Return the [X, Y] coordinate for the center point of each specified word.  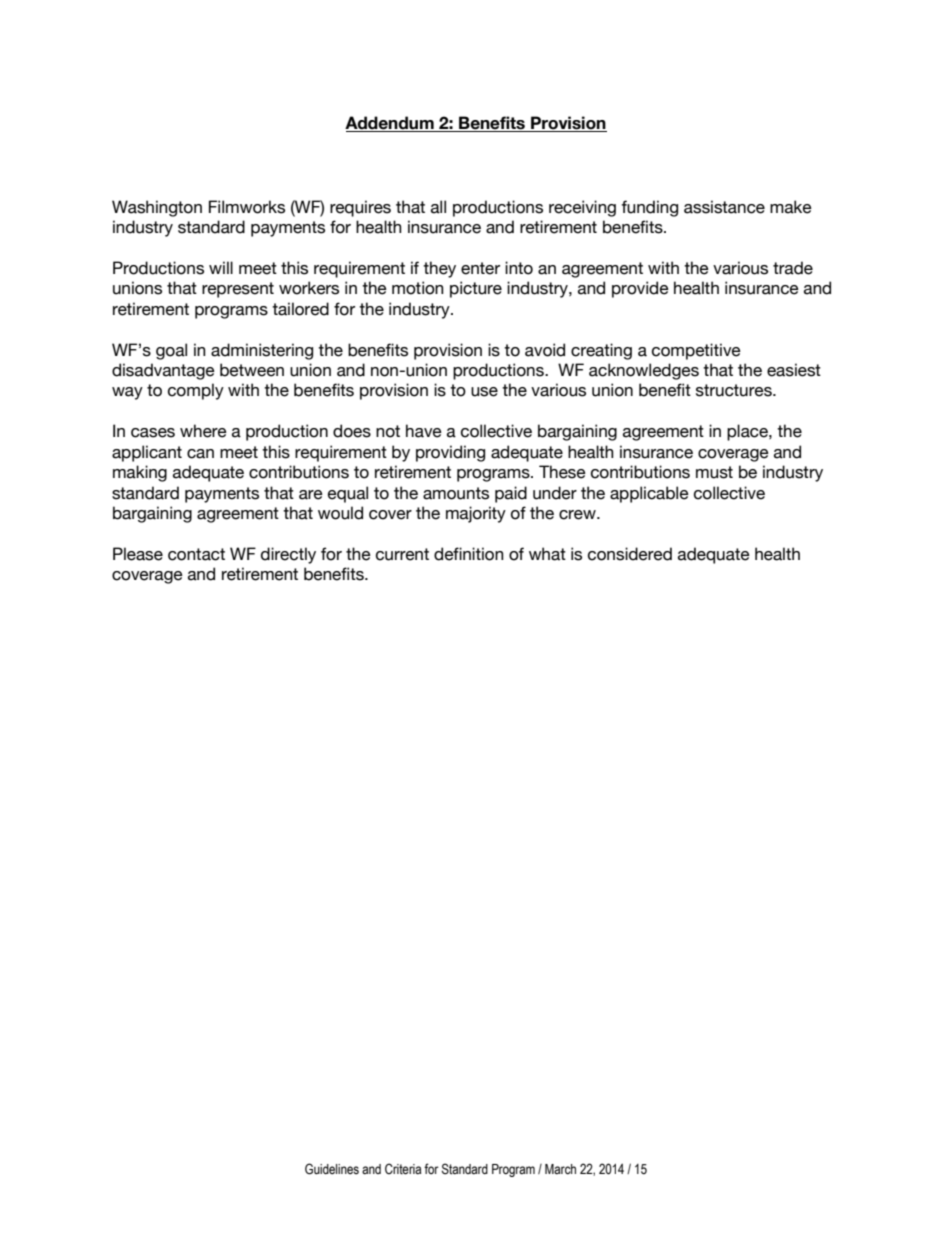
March [560, 1169]
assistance [724, 207]
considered [630, 554]
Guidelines [332, 1169]
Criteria [403, 1169]
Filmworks [247, 207]
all [438, 207]
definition [469, 554]
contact [196, 554]
